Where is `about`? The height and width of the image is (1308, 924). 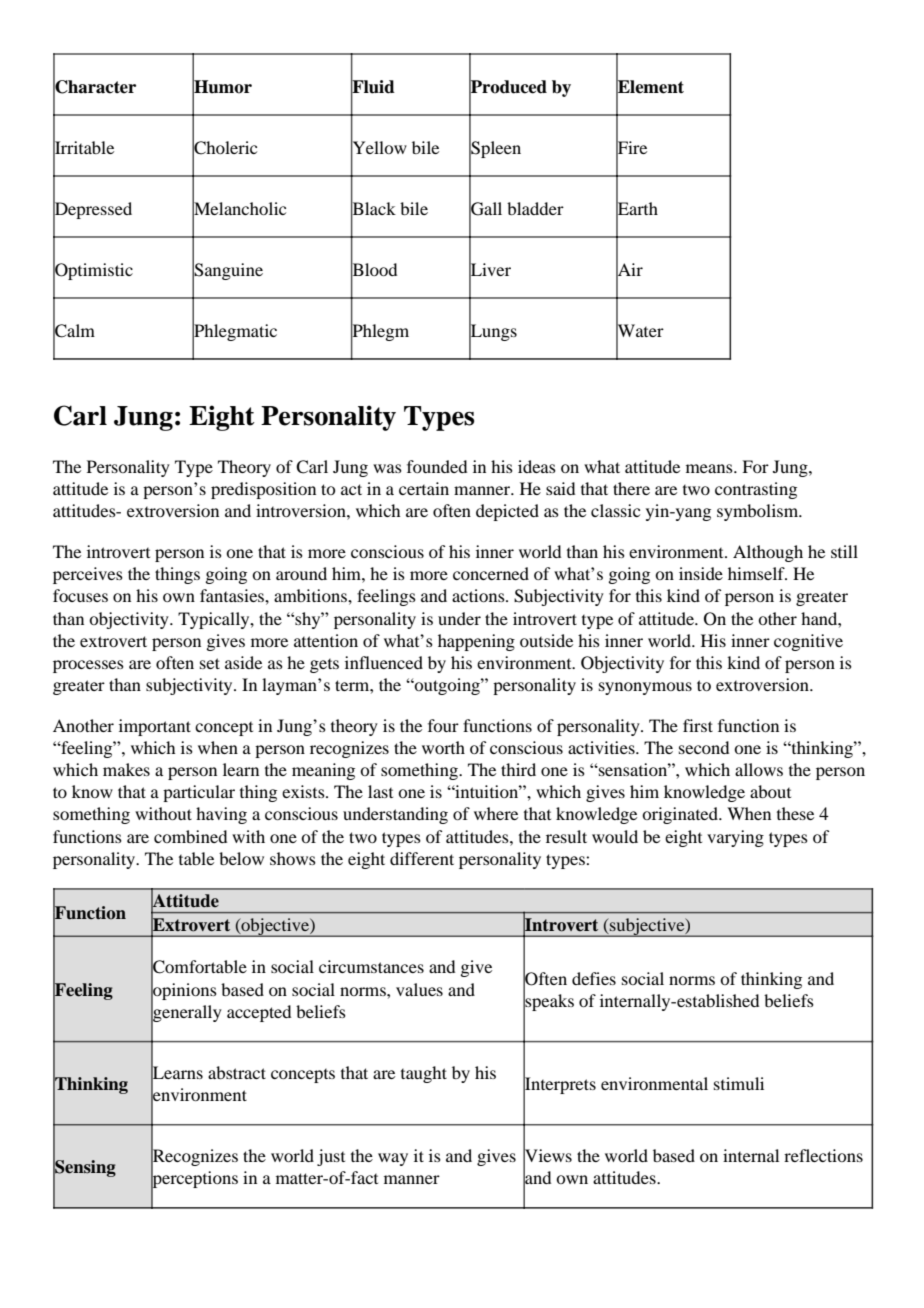
about is located at coordinates (770, 791).
